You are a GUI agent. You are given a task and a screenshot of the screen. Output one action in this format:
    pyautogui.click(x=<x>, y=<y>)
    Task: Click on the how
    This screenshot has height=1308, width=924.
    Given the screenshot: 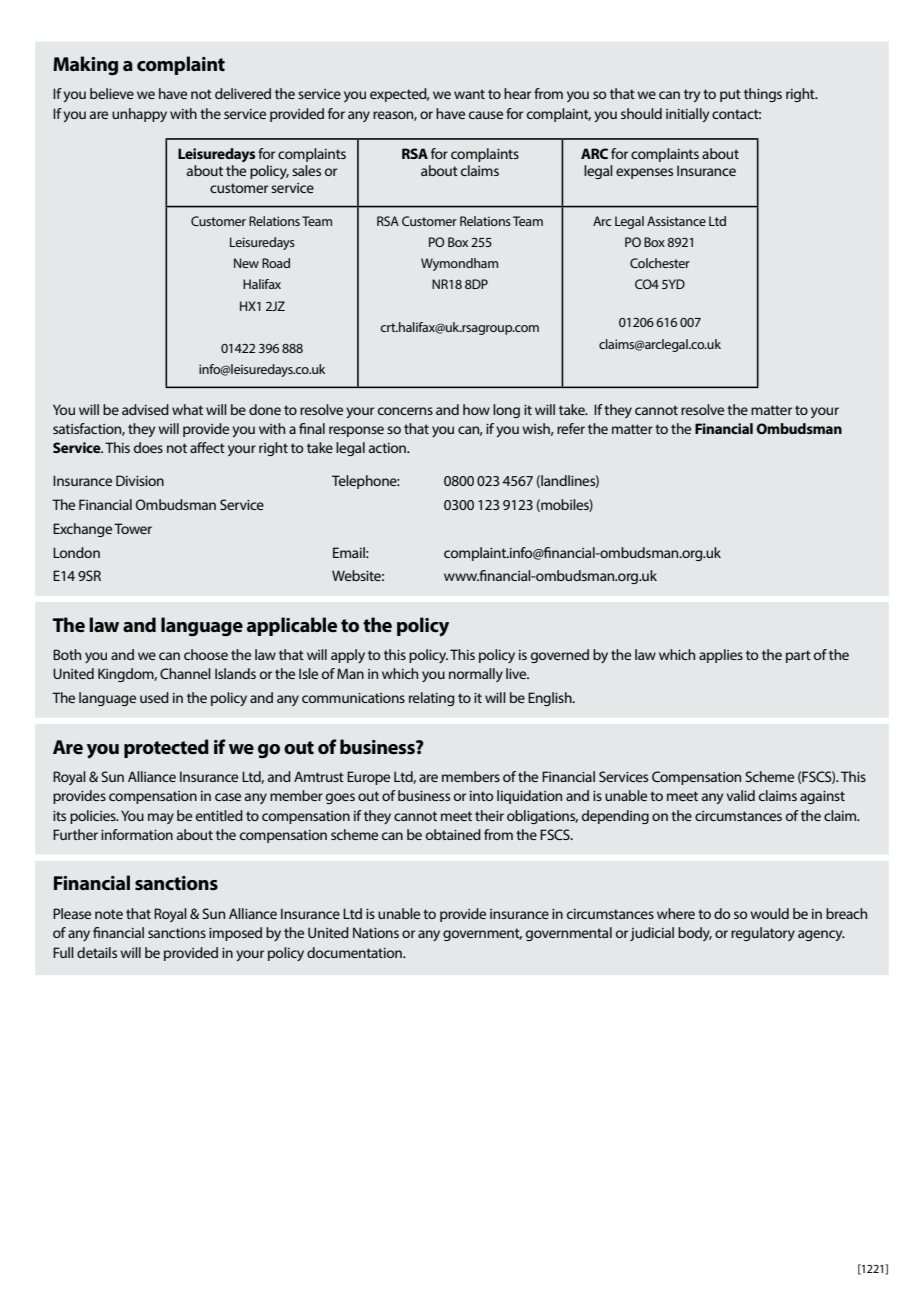 What is the action you would take?
    pyautogui.click(x=476, y=409)
